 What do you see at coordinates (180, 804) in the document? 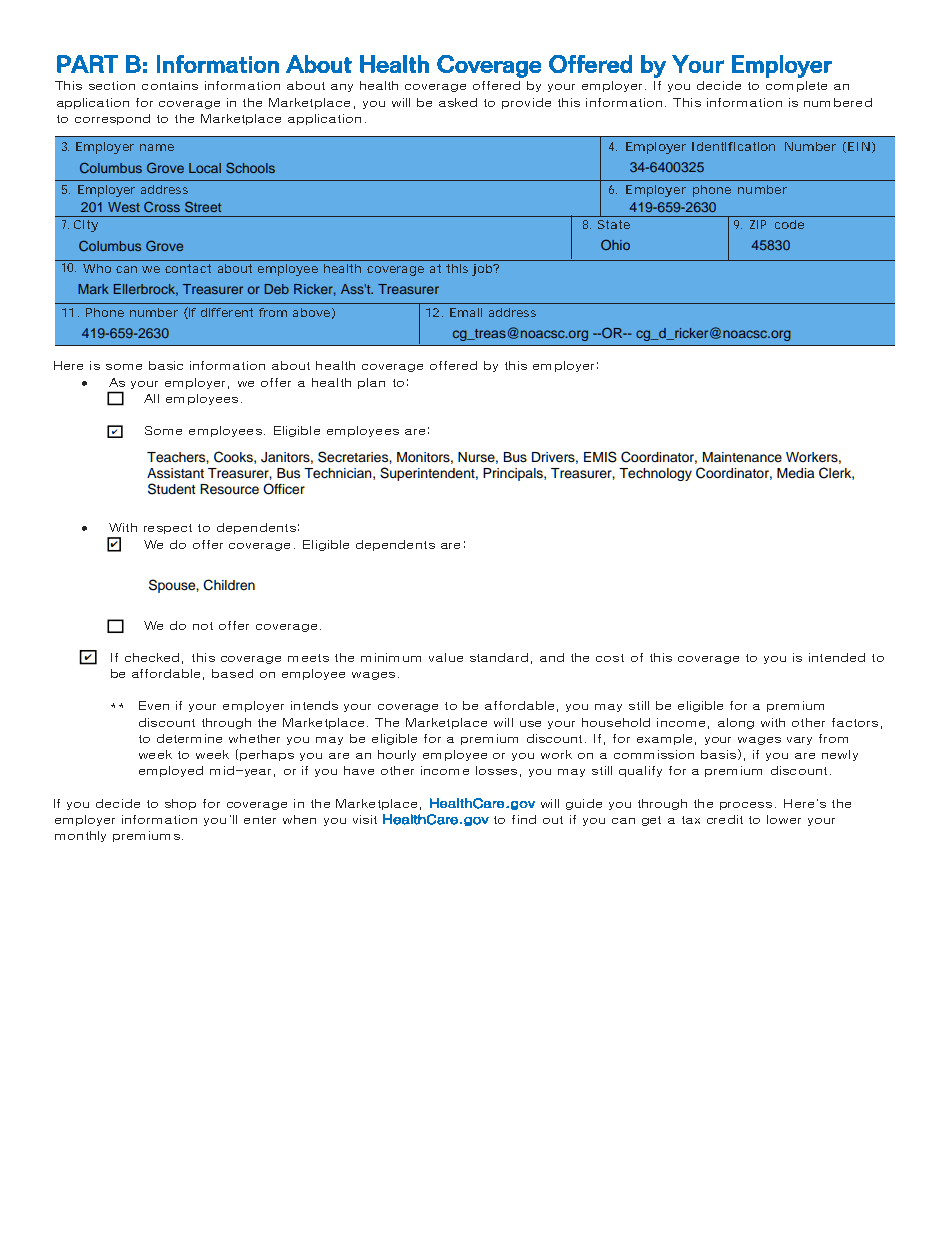
I see `shop` at bounding box center [180, 804].
